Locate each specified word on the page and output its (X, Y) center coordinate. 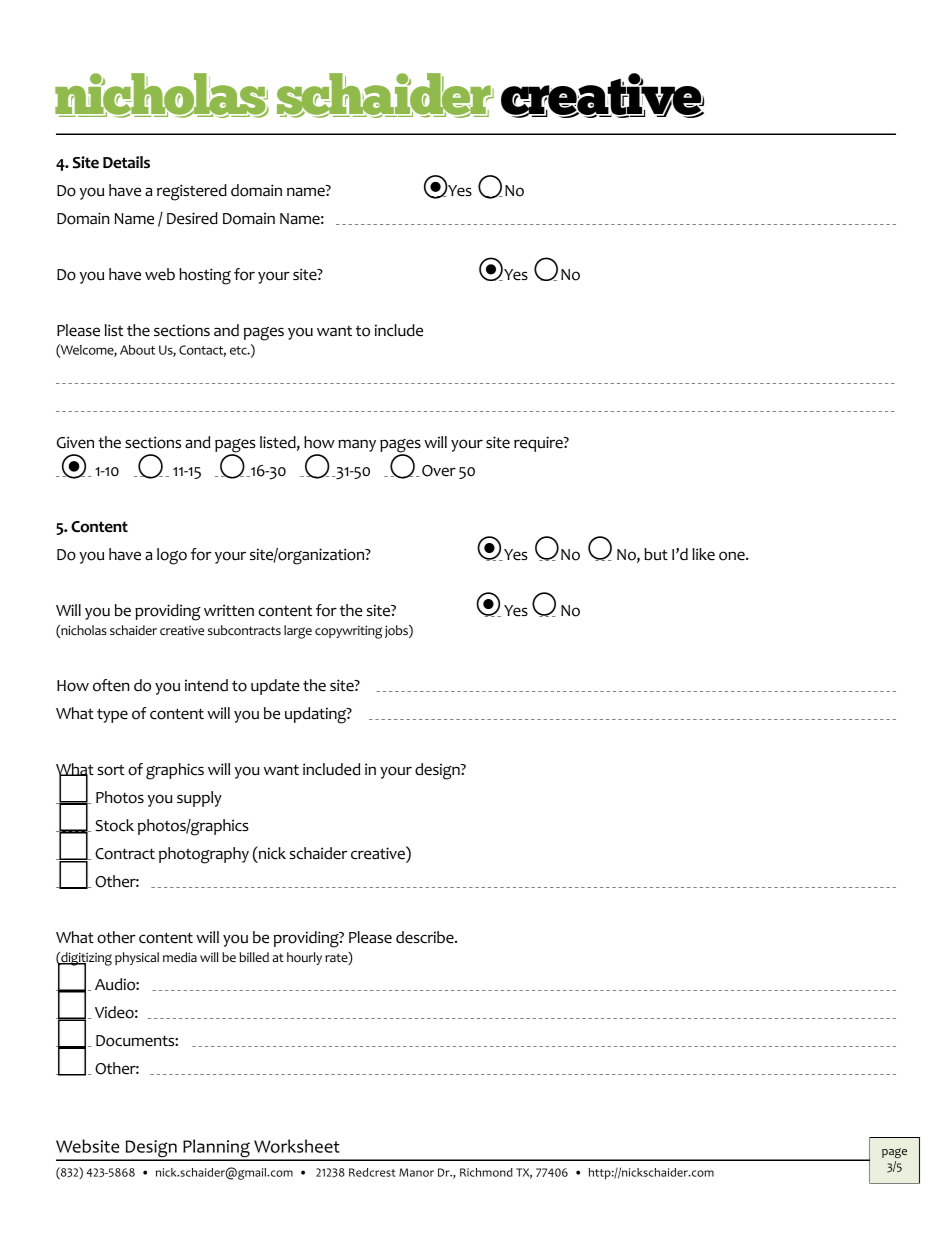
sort (111, 770)
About (137, 350)
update (275, 687)
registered (192, 192)
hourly (304, 958)
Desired (192, 218)
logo (172, 556)
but (656, 554)
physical (137, 958)
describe (426, 937)
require (539, 444)
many (357, 445)
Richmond (486, 1172)
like (703, 554)
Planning (216, 1149)
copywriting (348, 632)
